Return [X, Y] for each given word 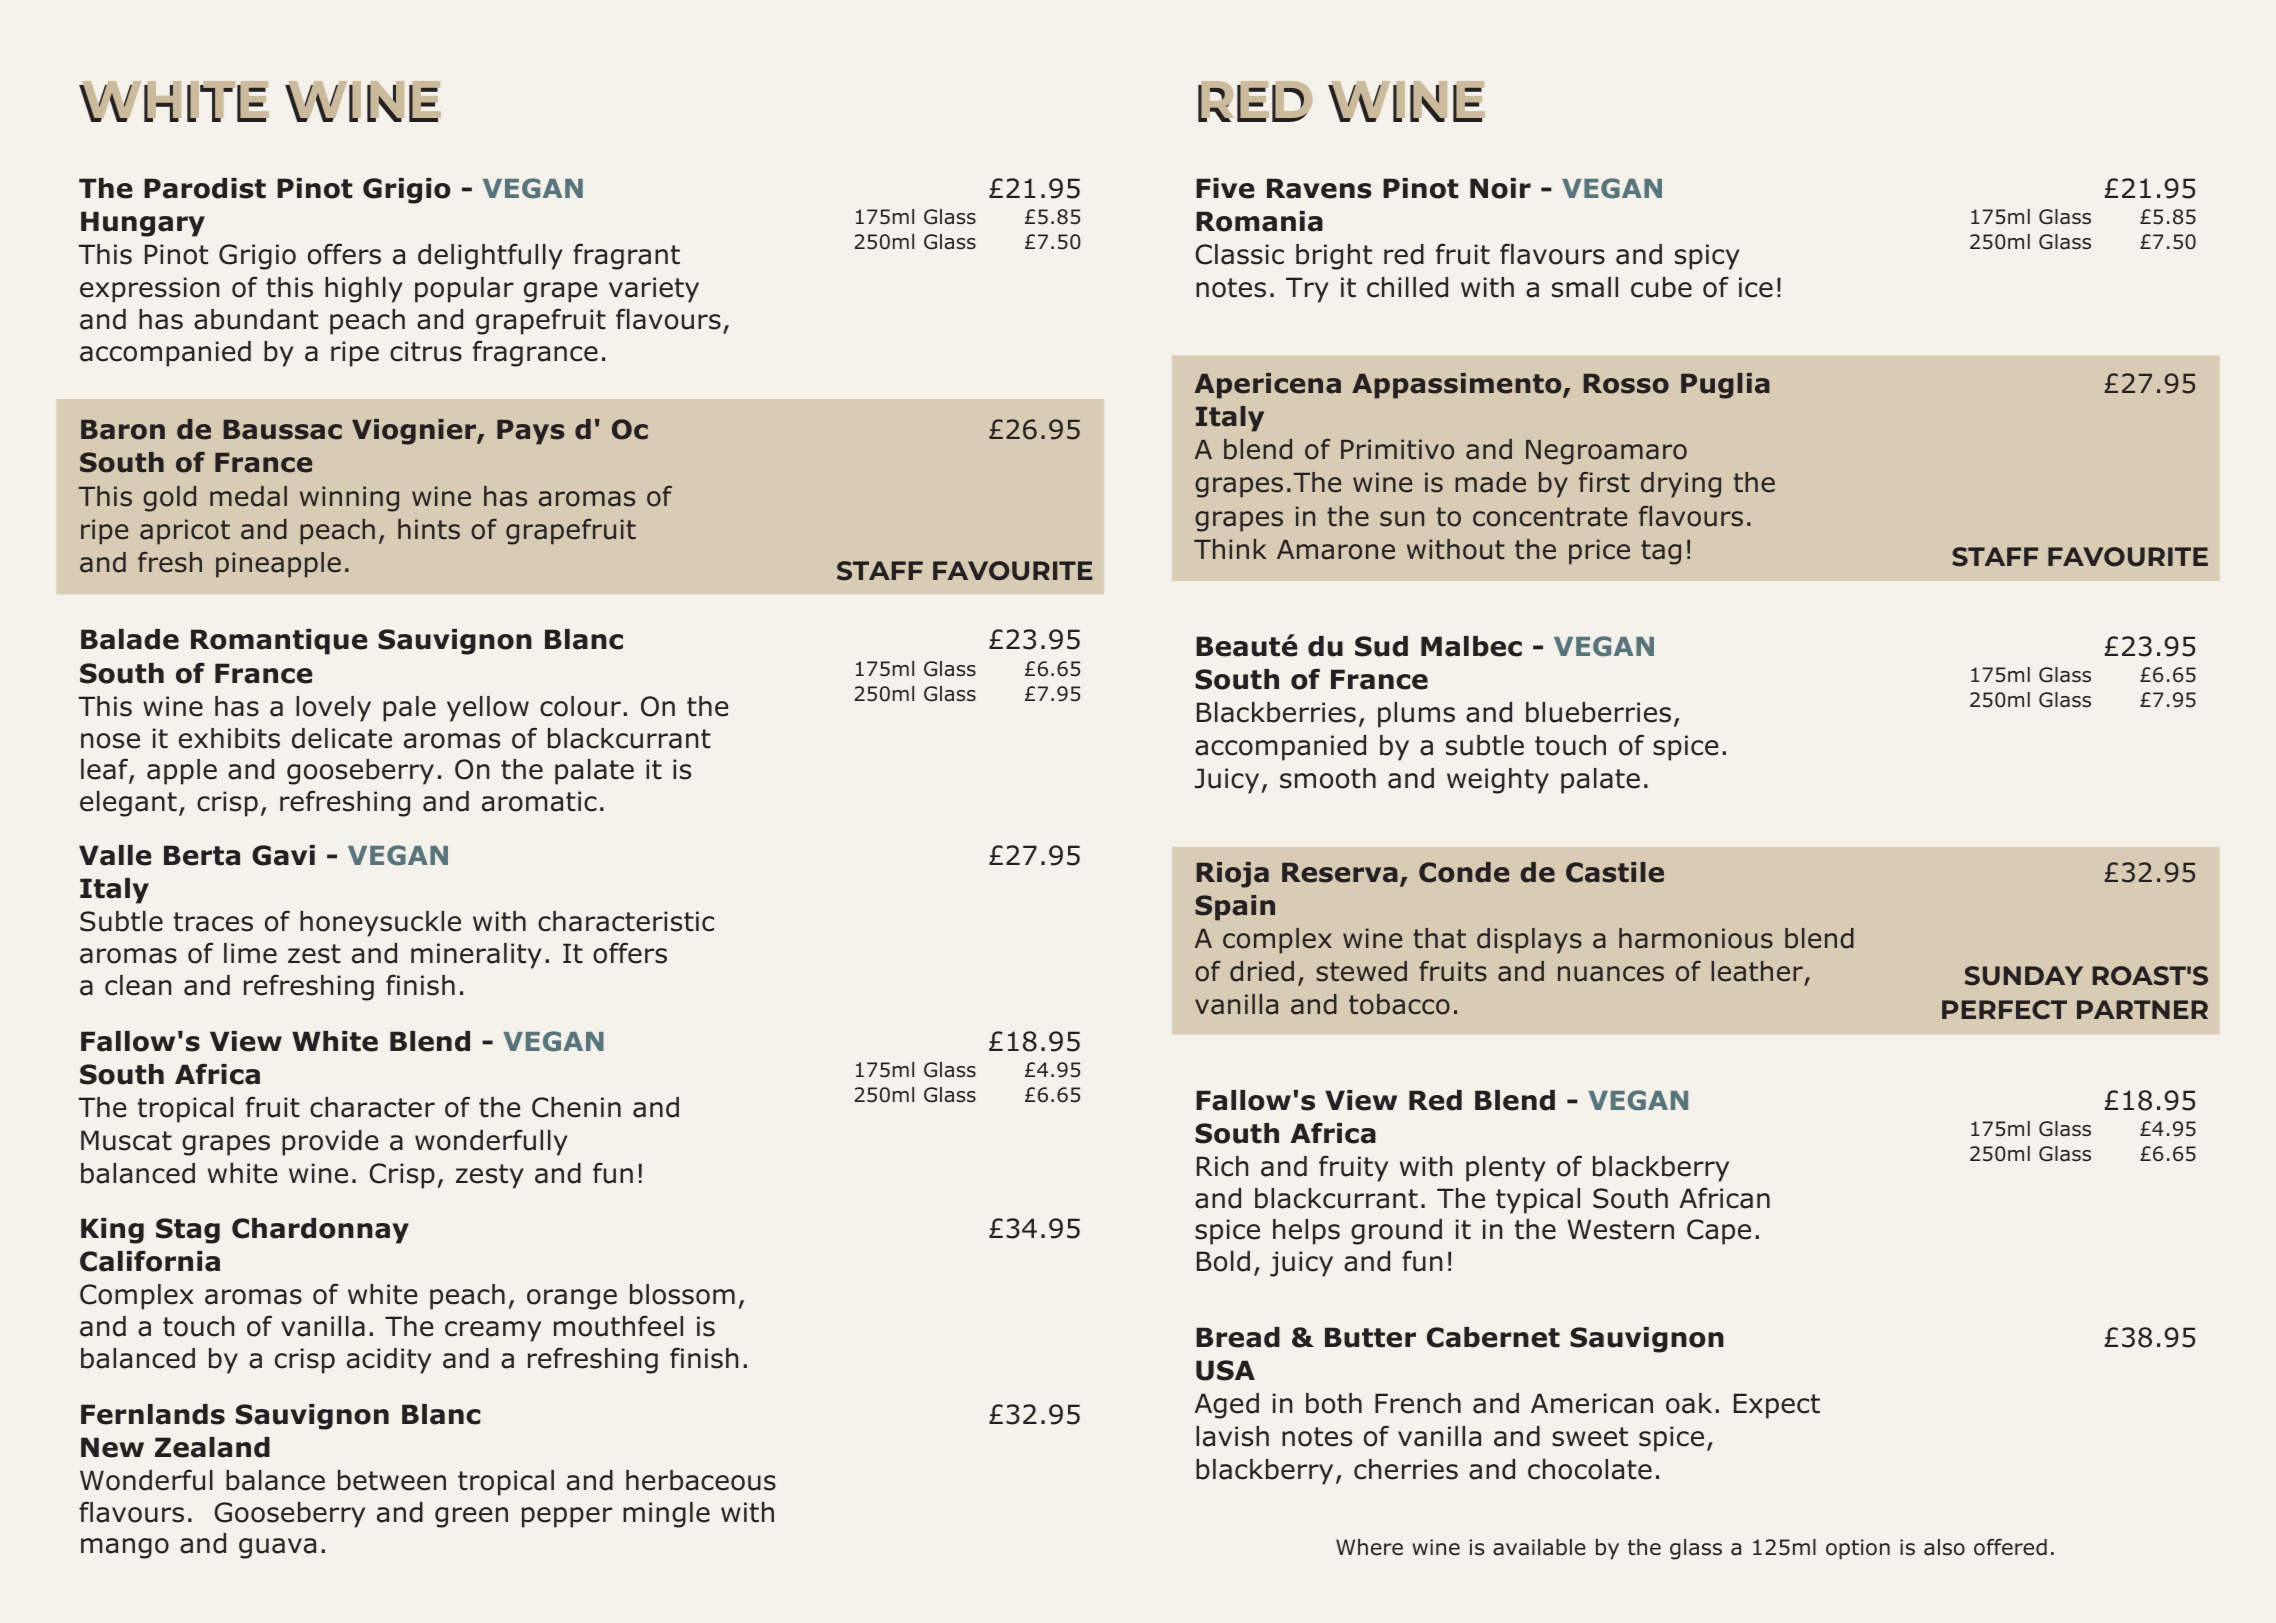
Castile [1615, 872]
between [392, 1480]
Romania [1259, 221]
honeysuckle [380, 924]
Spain [1235, 908]
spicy [1707, 257]
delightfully [490, 256]
